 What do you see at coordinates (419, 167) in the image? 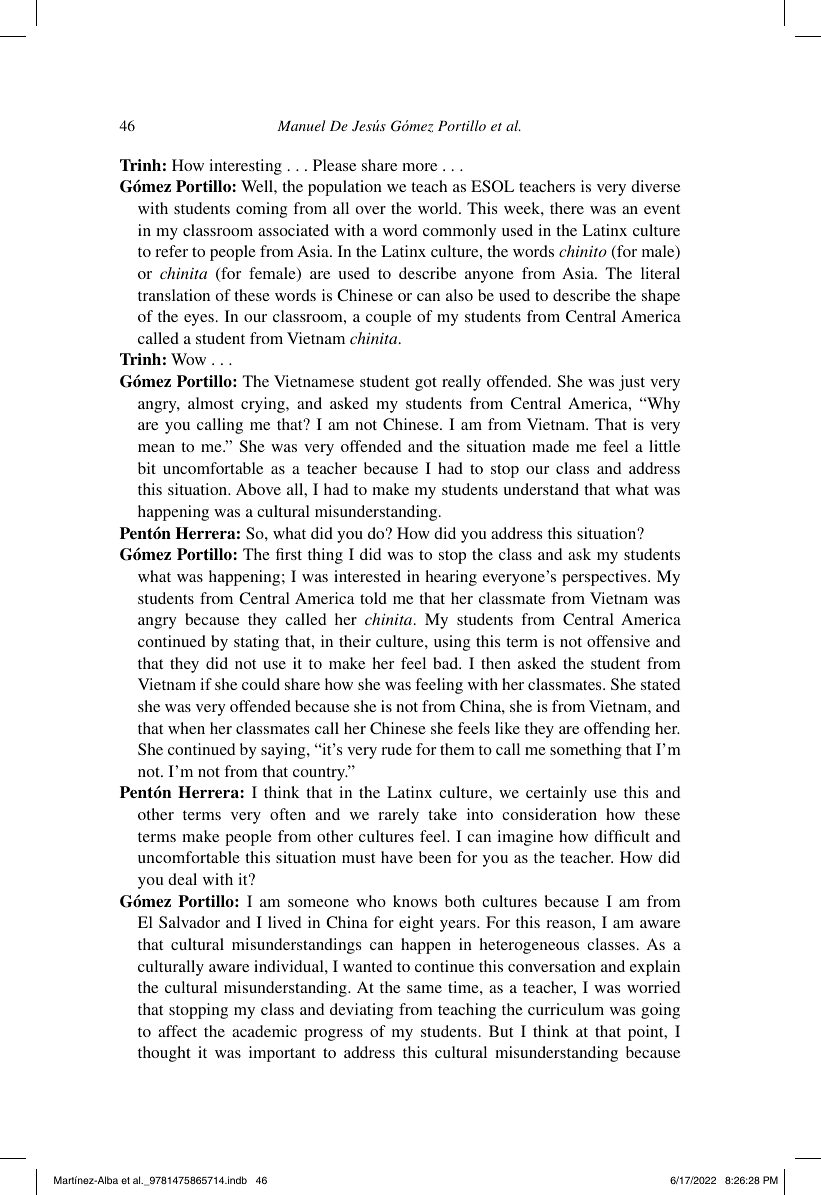
I see `more` at bounding box center [419, 167].
